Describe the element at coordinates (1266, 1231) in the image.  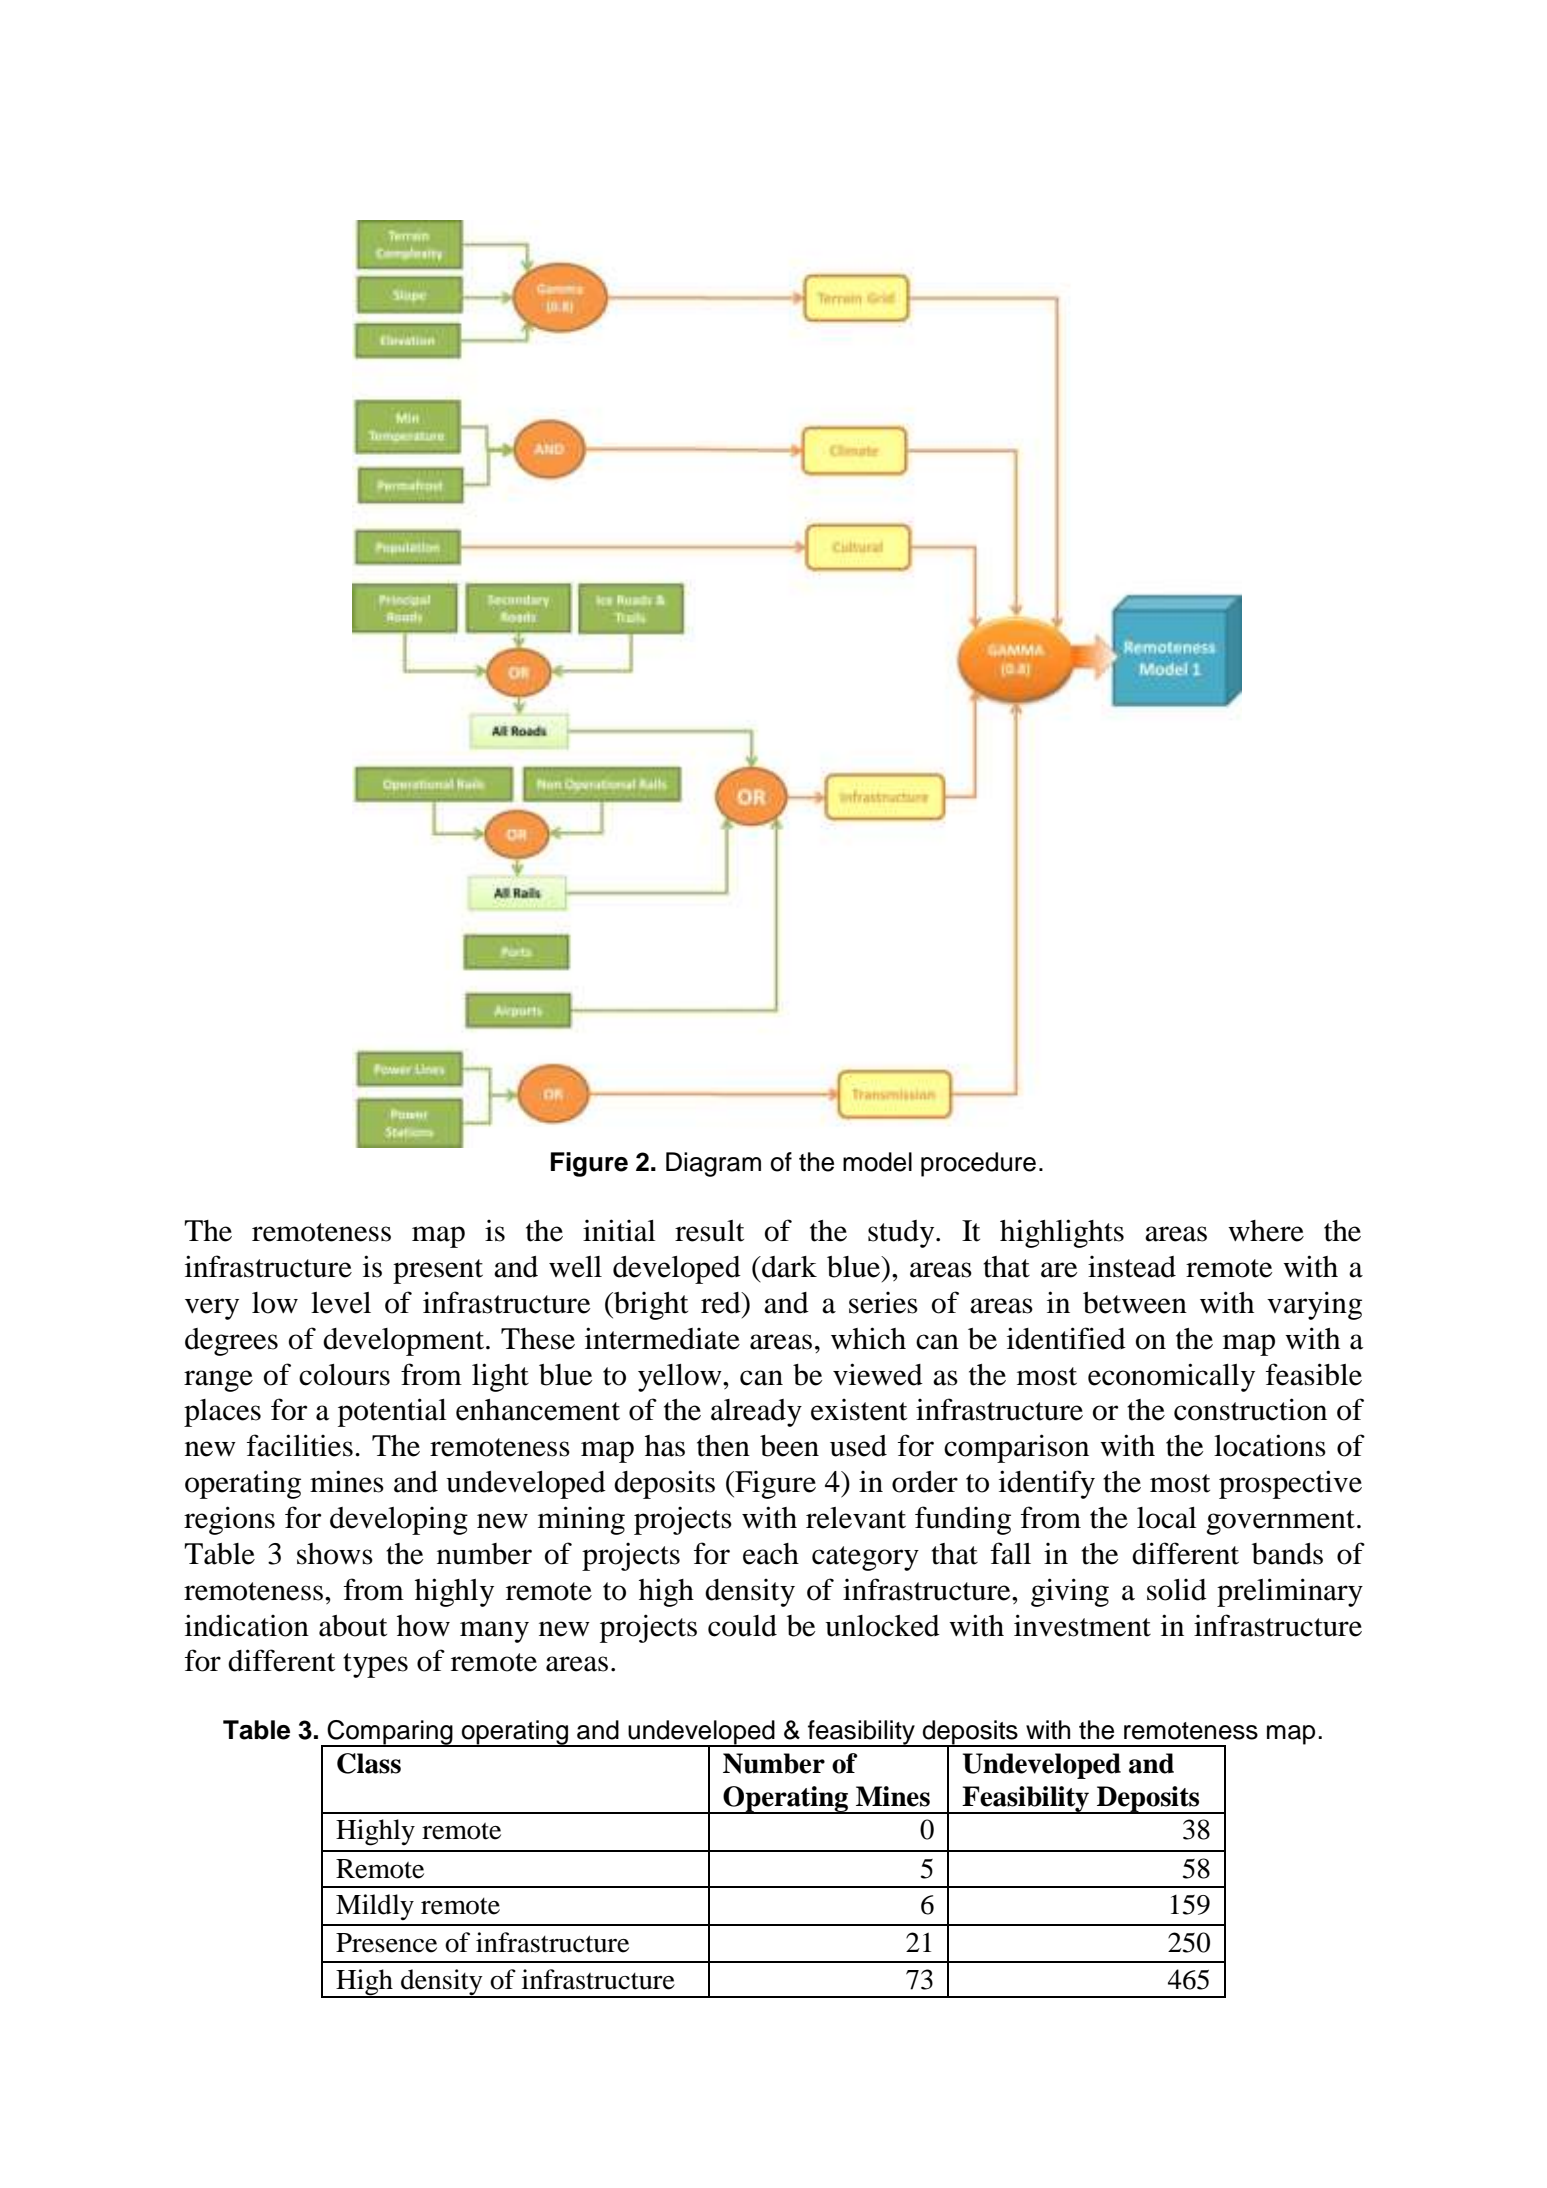
I see `where` at that location.
